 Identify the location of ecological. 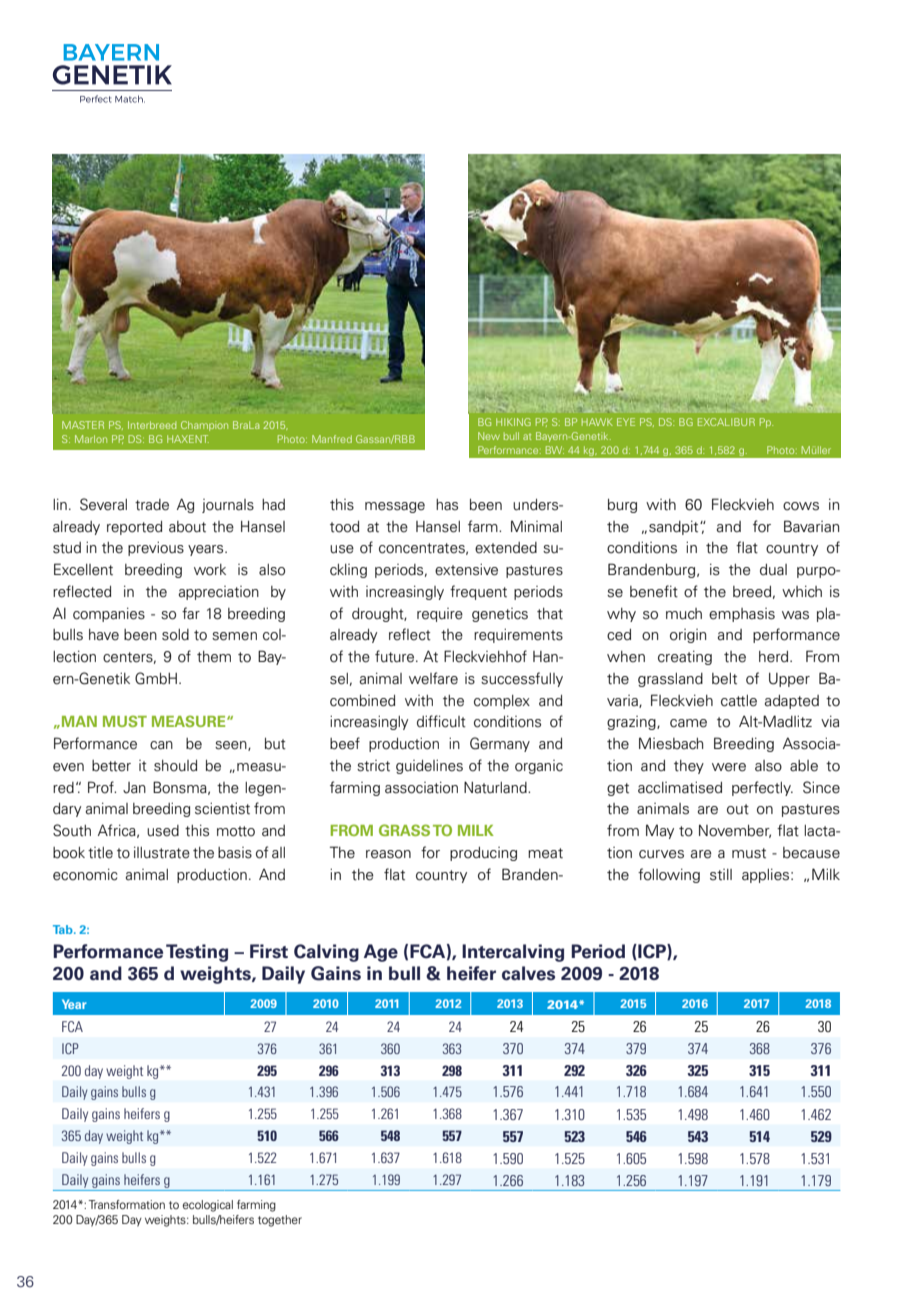
(208, 1206).
